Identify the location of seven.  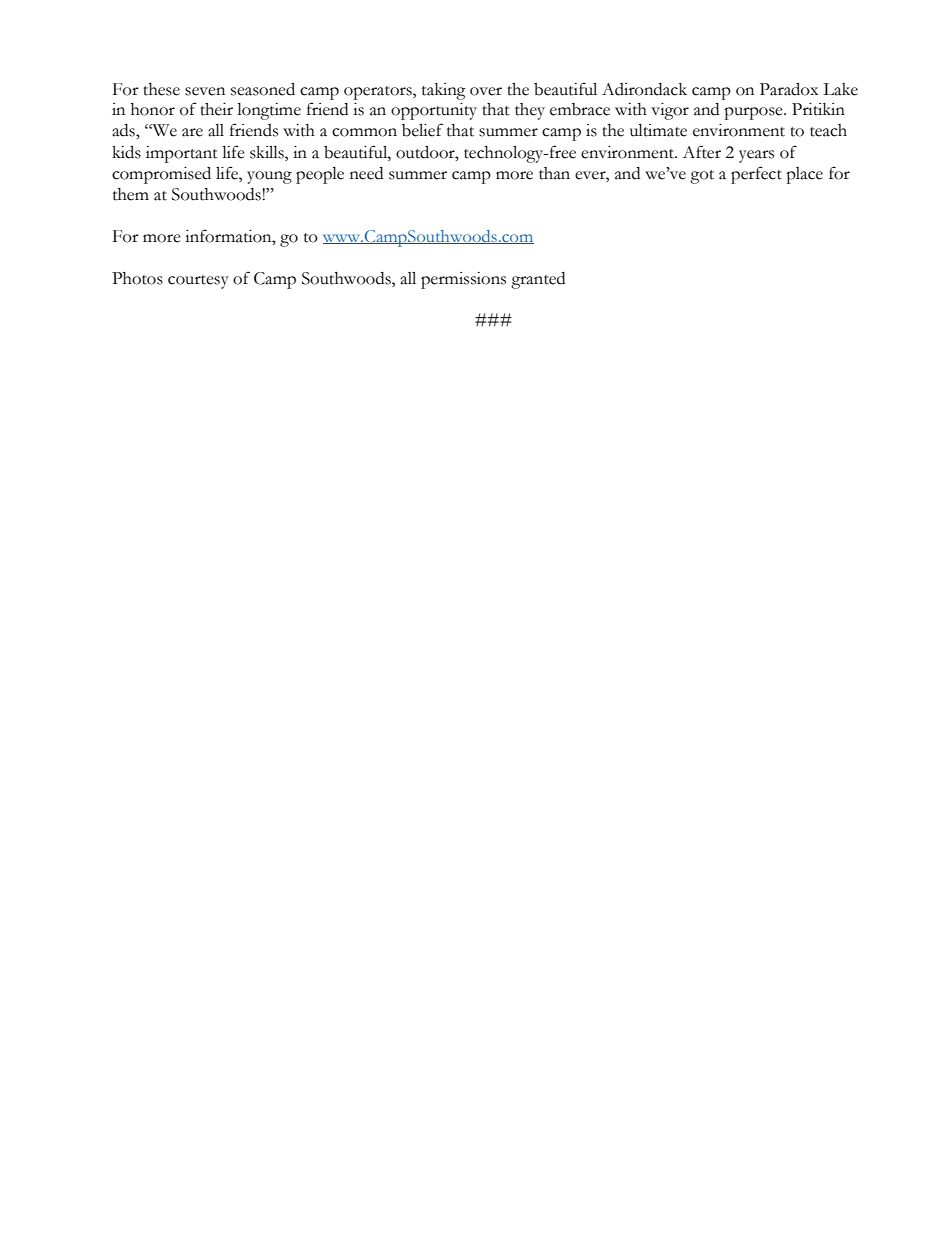
(205, 91).
